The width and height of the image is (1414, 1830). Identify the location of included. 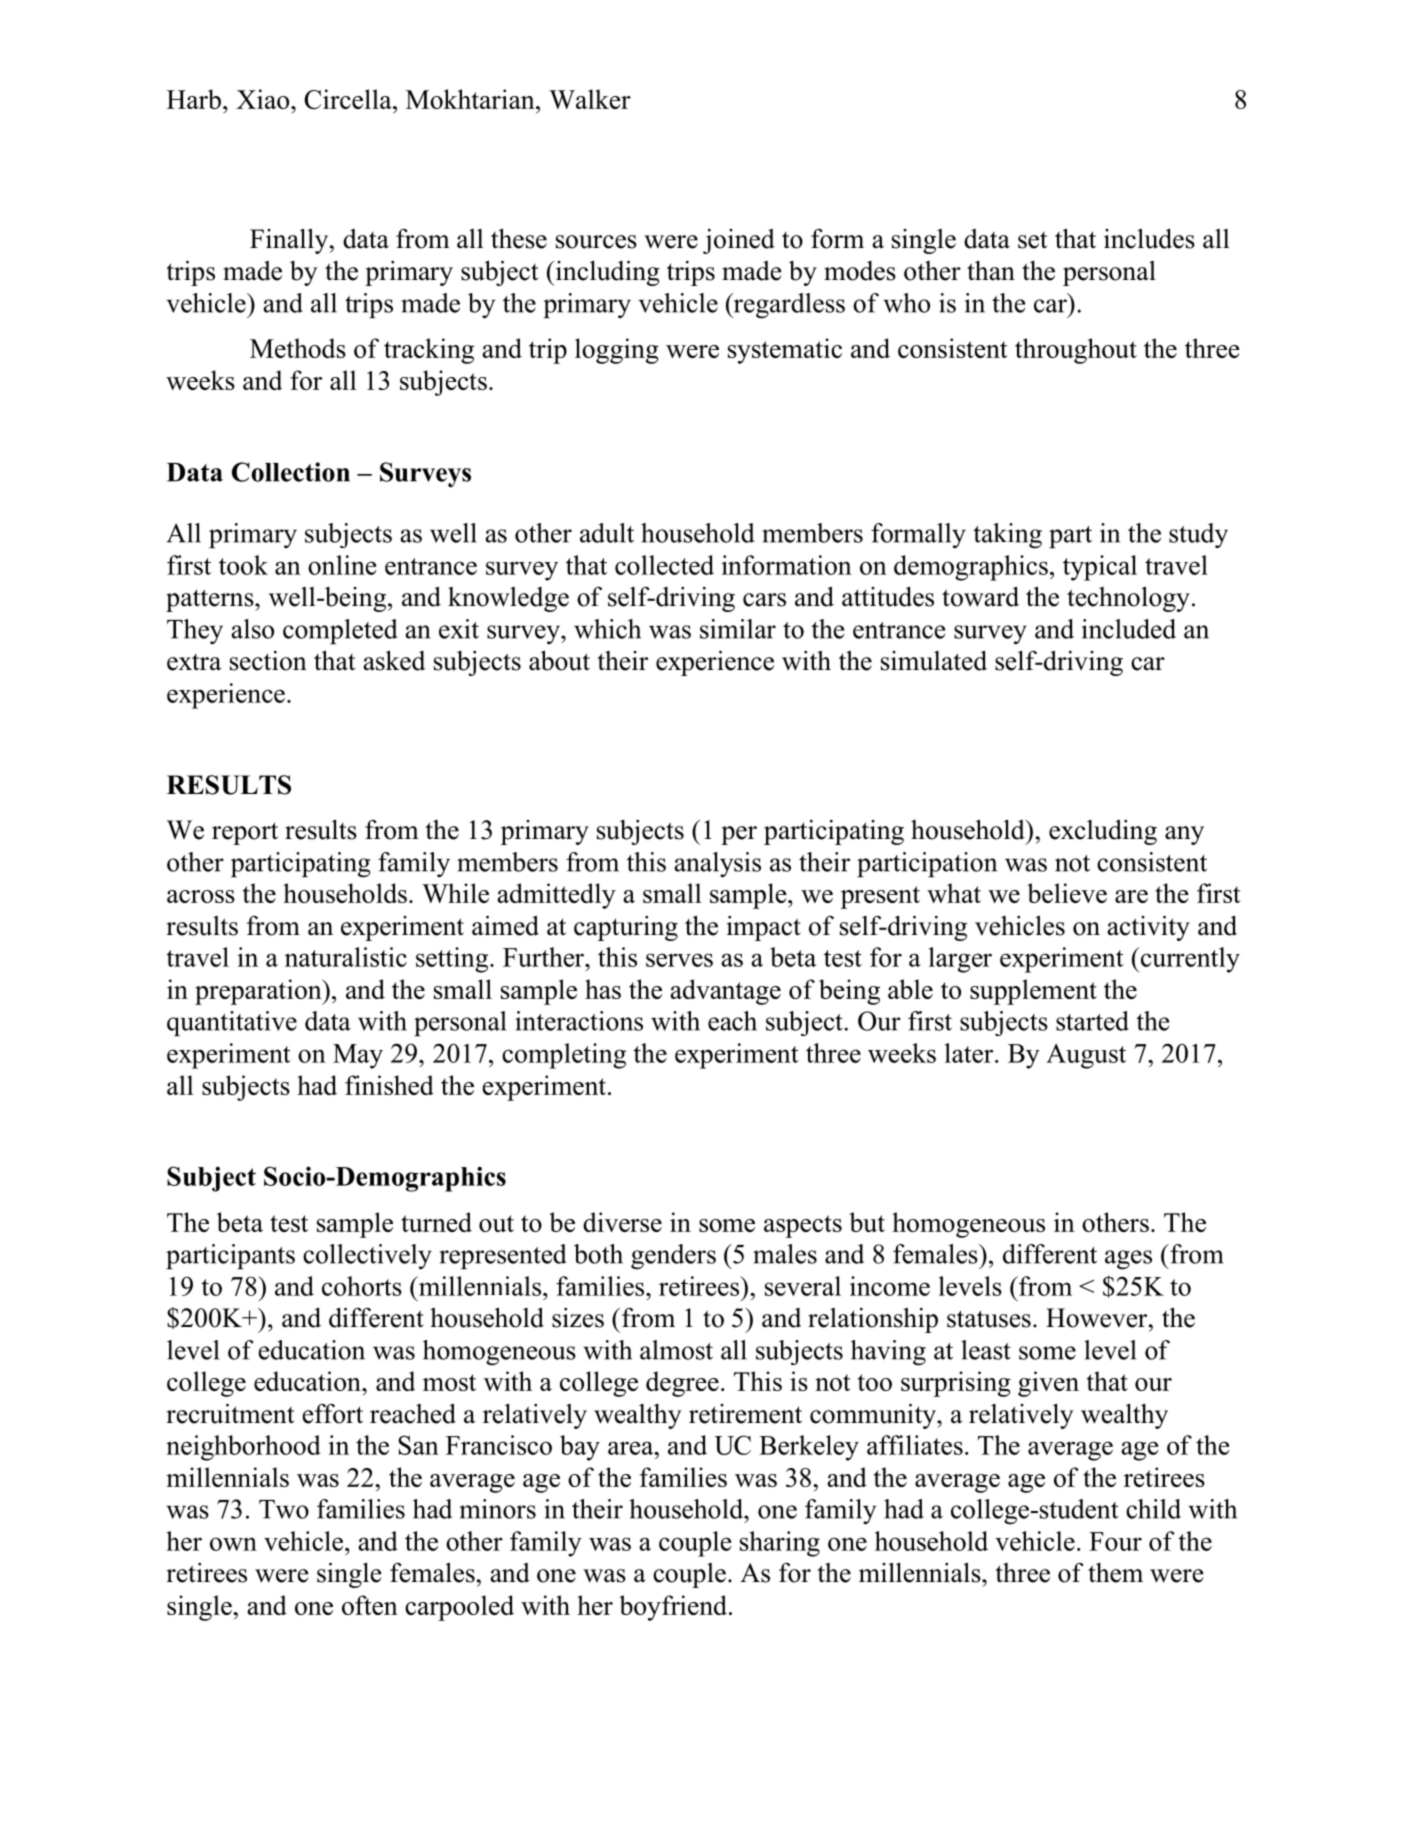
(1129, 629).
